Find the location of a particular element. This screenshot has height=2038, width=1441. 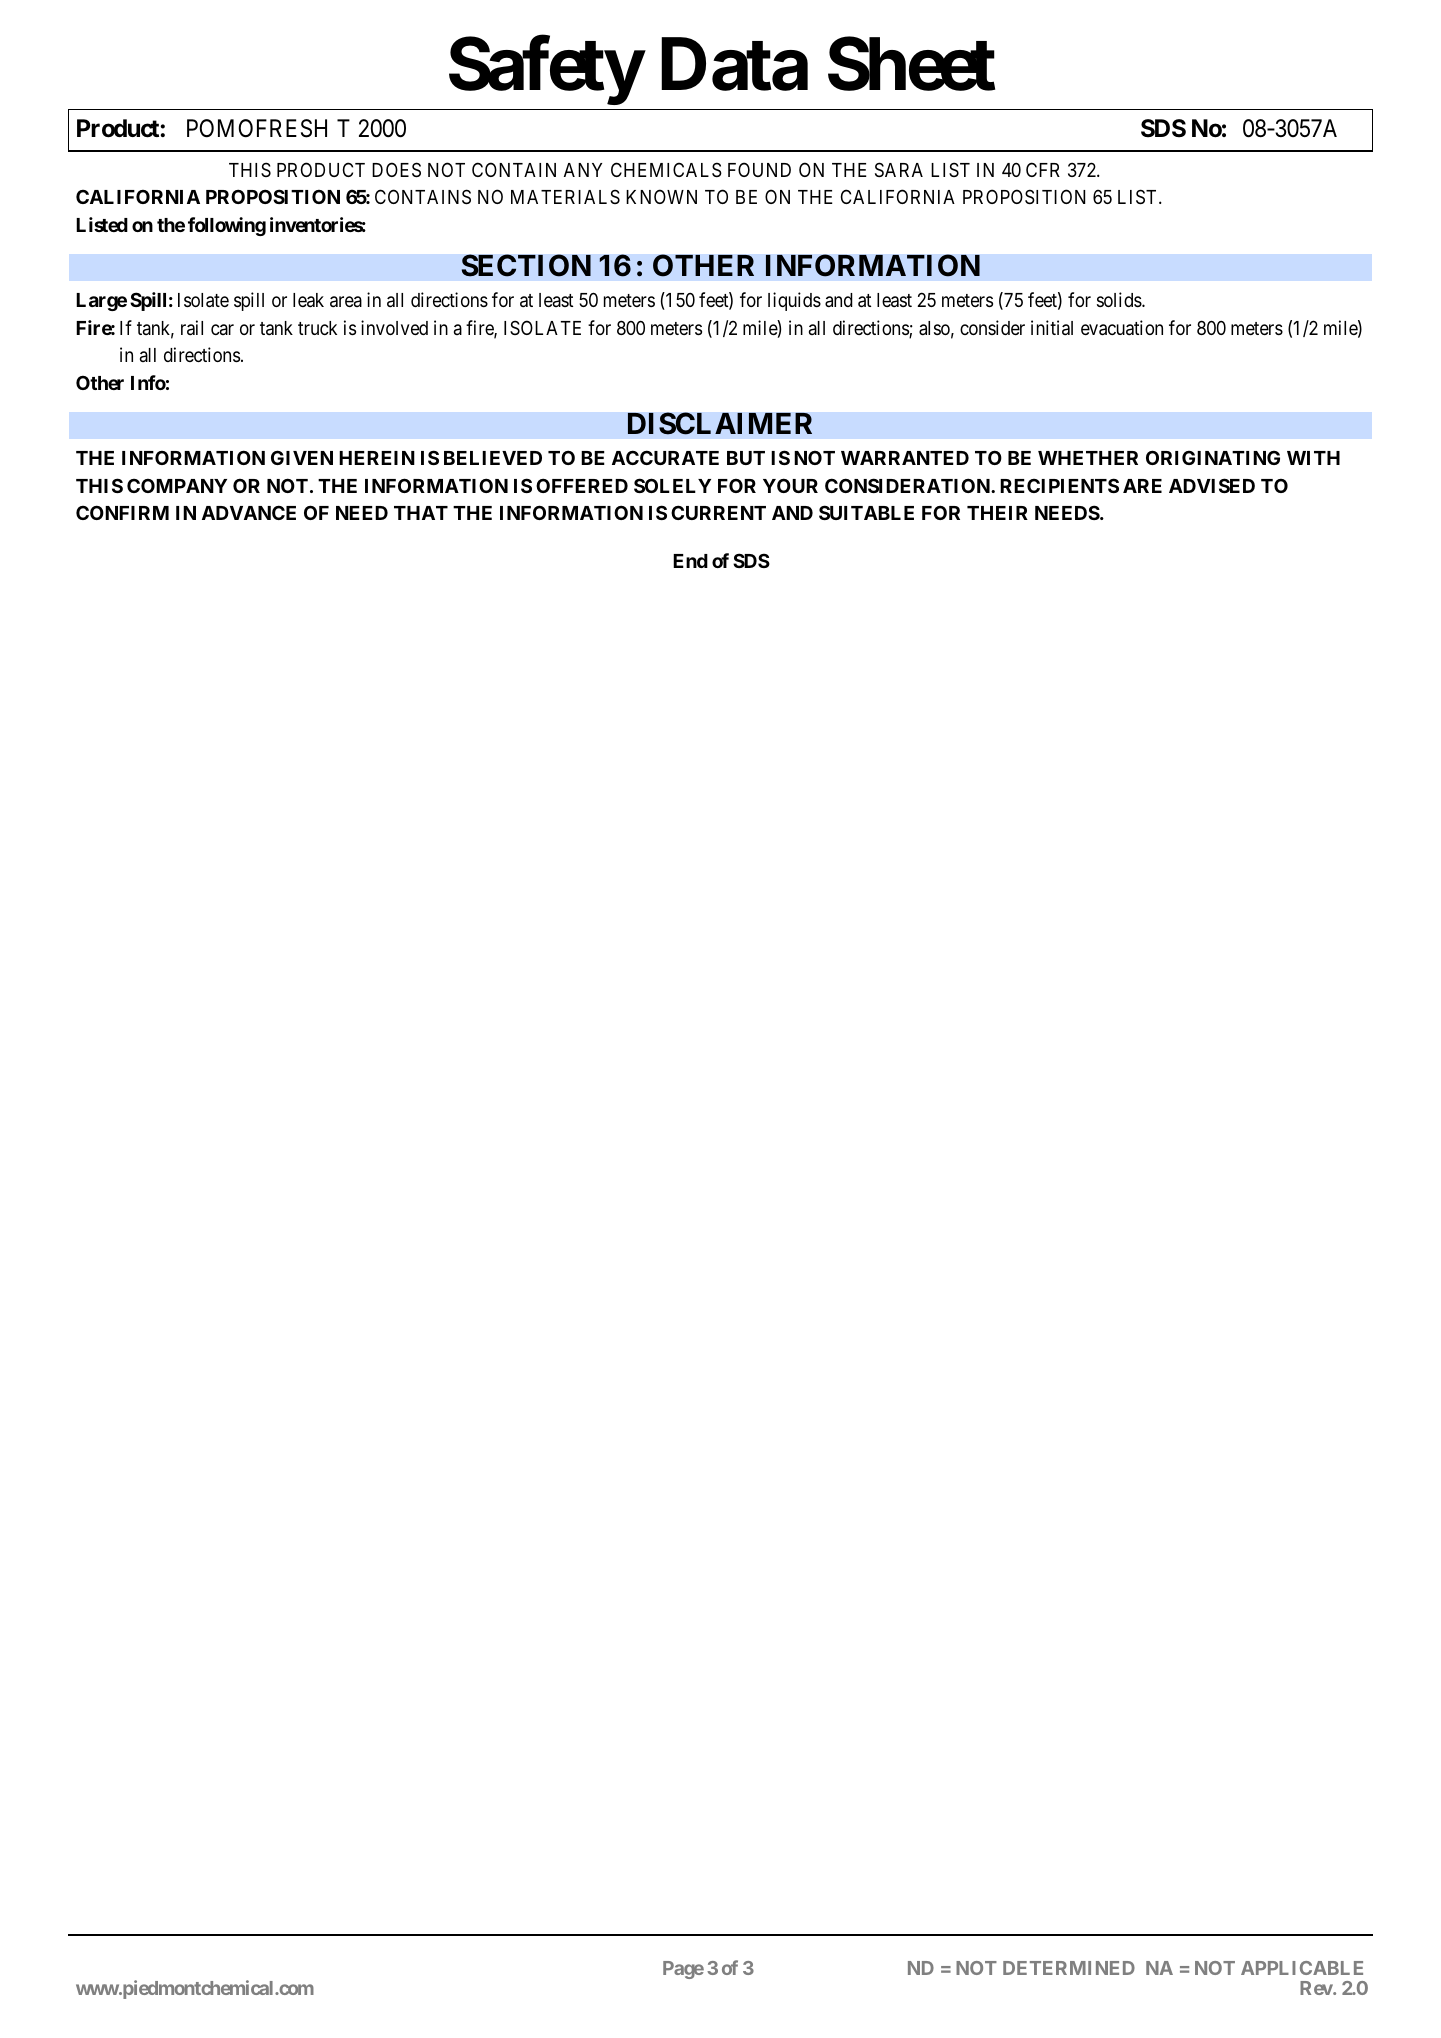

THEIR is located at coordinates (997, 513).
